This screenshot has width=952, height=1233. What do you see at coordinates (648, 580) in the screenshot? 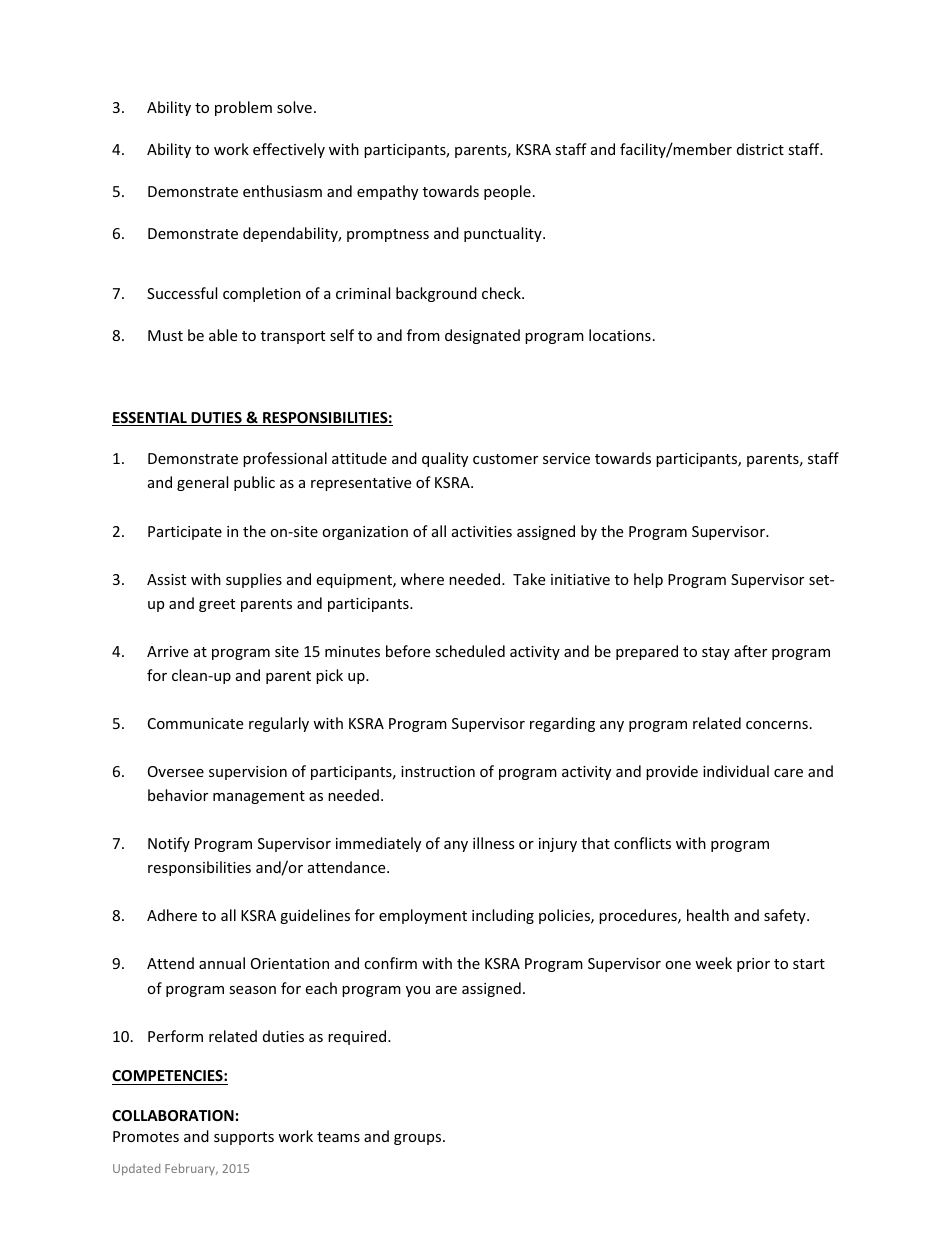
I see `help` at bounding box center [648, 580].
